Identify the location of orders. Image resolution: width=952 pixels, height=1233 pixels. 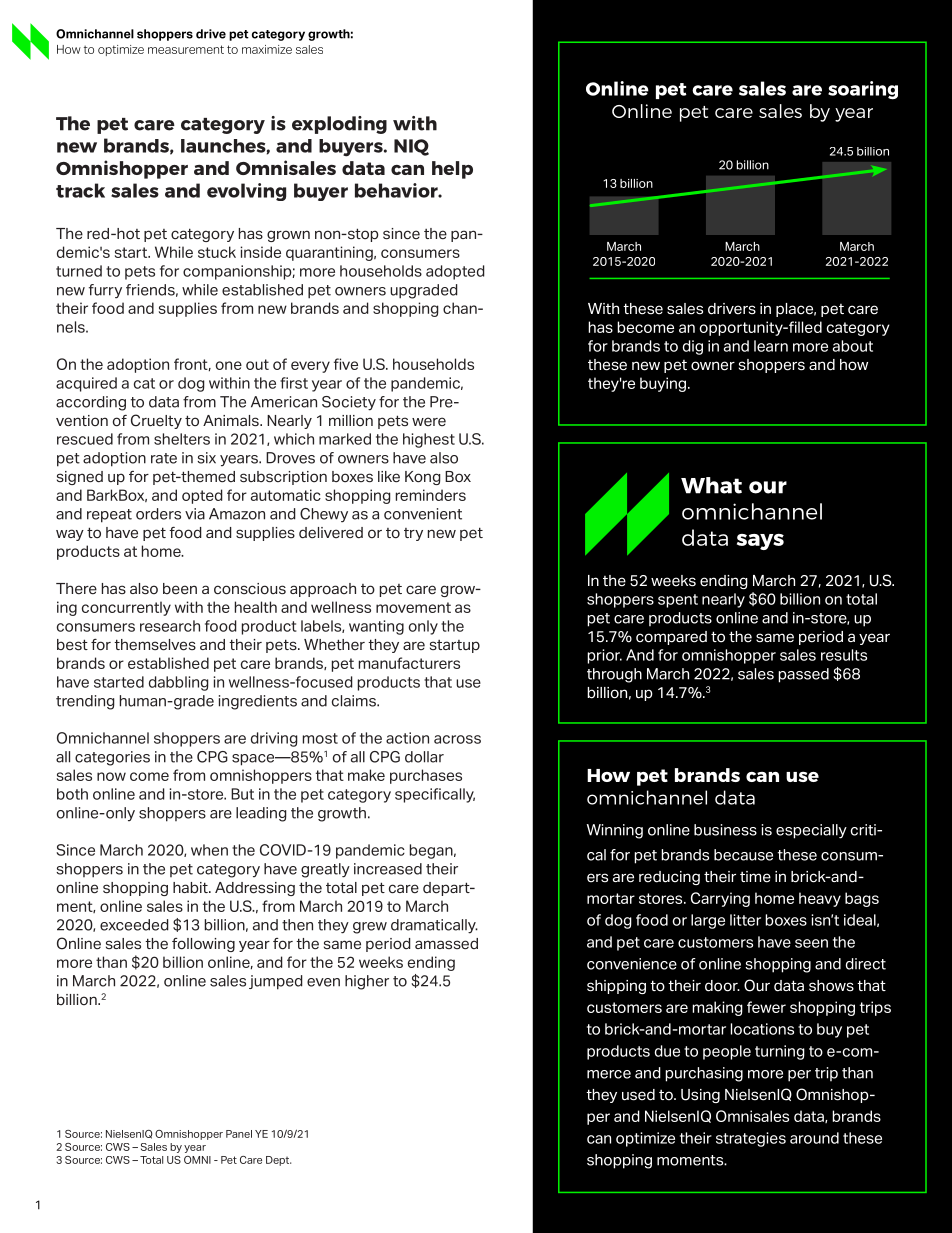
(158, 514).
